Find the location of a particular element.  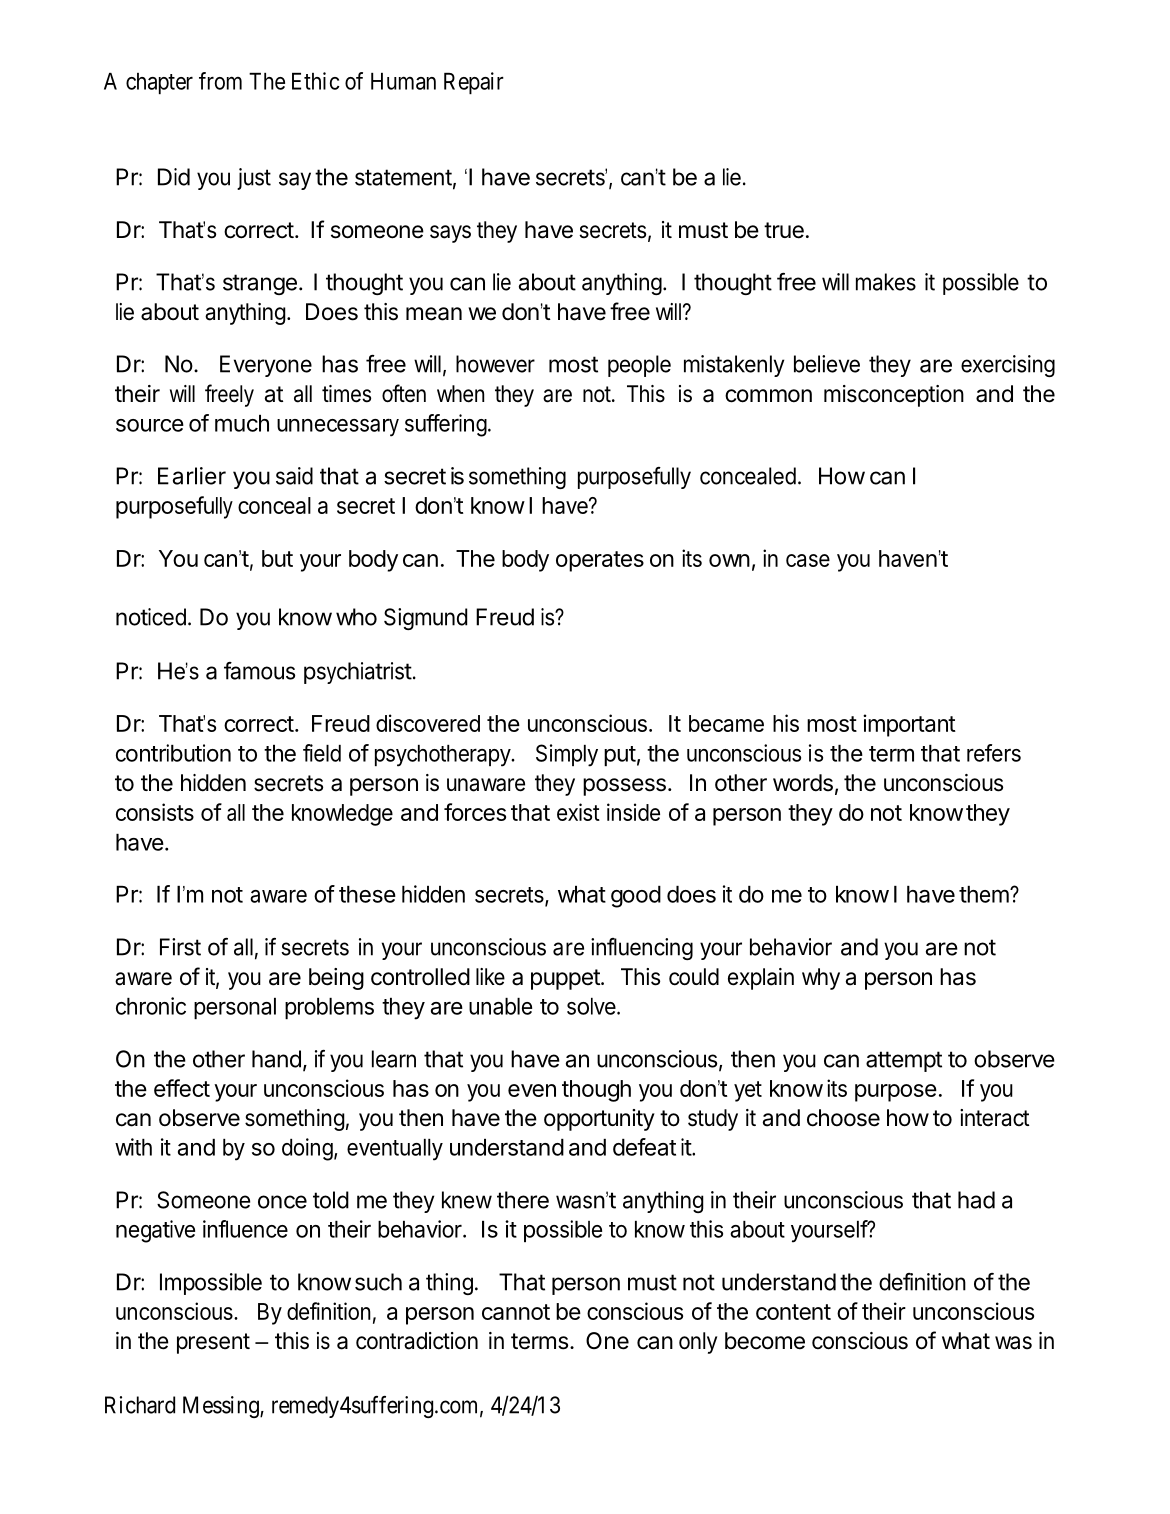

operates is located at coordinates (600, 561).
